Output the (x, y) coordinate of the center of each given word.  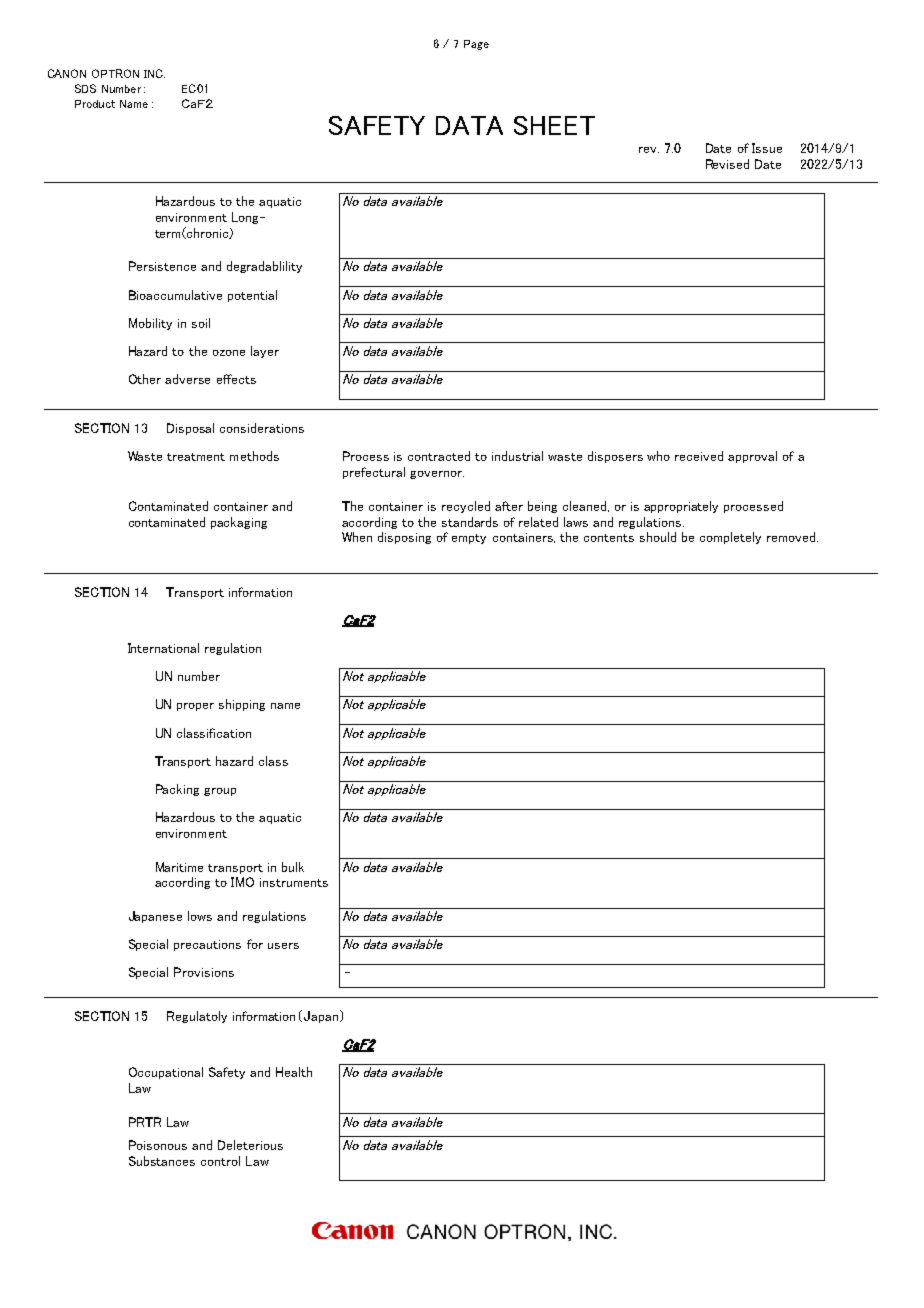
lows (200, 916)
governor (437, 475)
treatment (196, 457)
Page (476, 45)
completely (730, 538)
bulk (293, 867)
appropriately (681, 507)
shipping (242, 705)
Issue (767, 148)
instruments (294, 882)
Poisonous (158, 1145)
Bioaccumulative (175, 295)
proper (195, 707)
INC (154, 73)
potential (252, 296)
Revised (727, 164)
